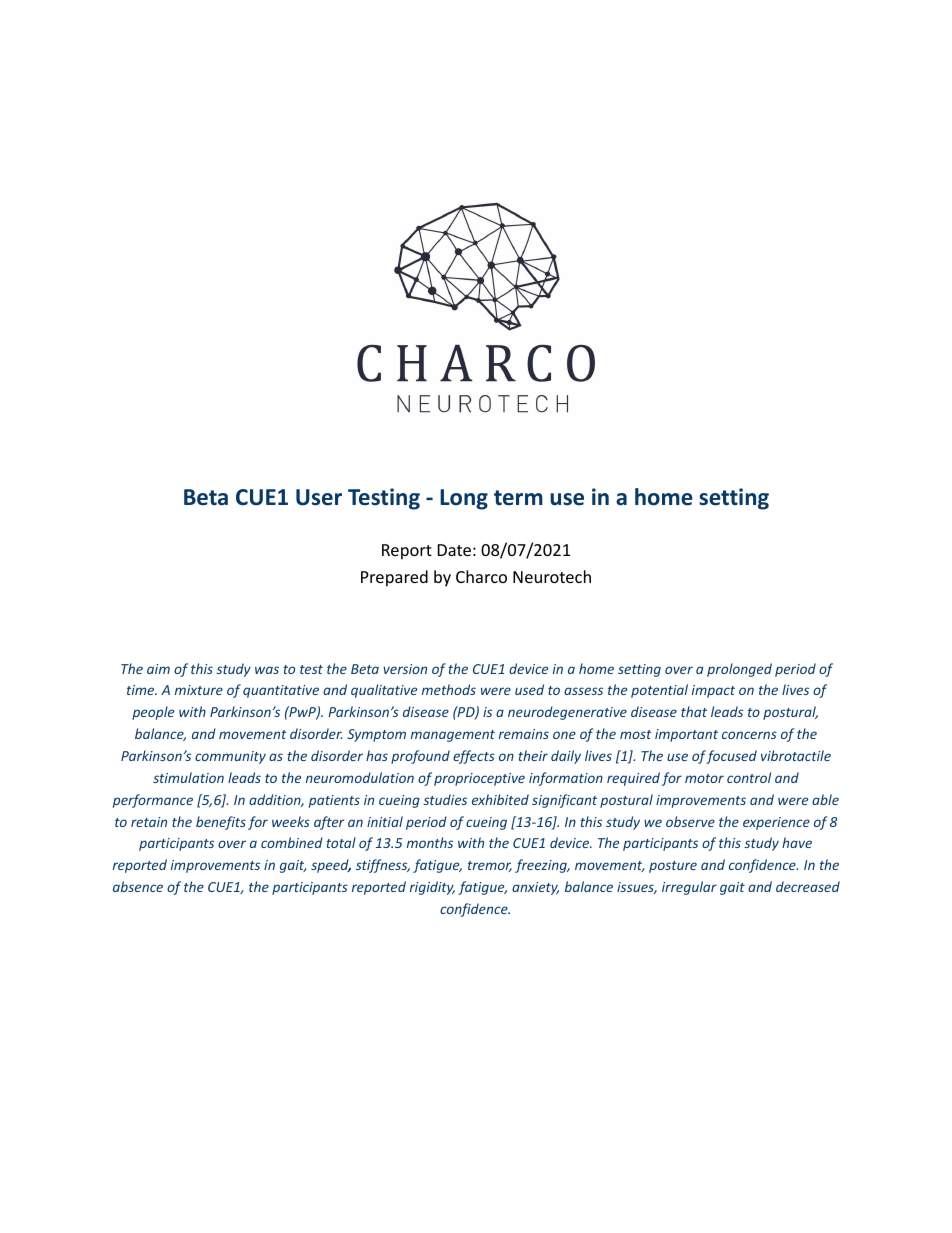 The height and width of the screenshot is (1233, 952). What do you see at coordinates (694, 711) in the screenshot?
I see `that` at bounding box center [694, 711].
